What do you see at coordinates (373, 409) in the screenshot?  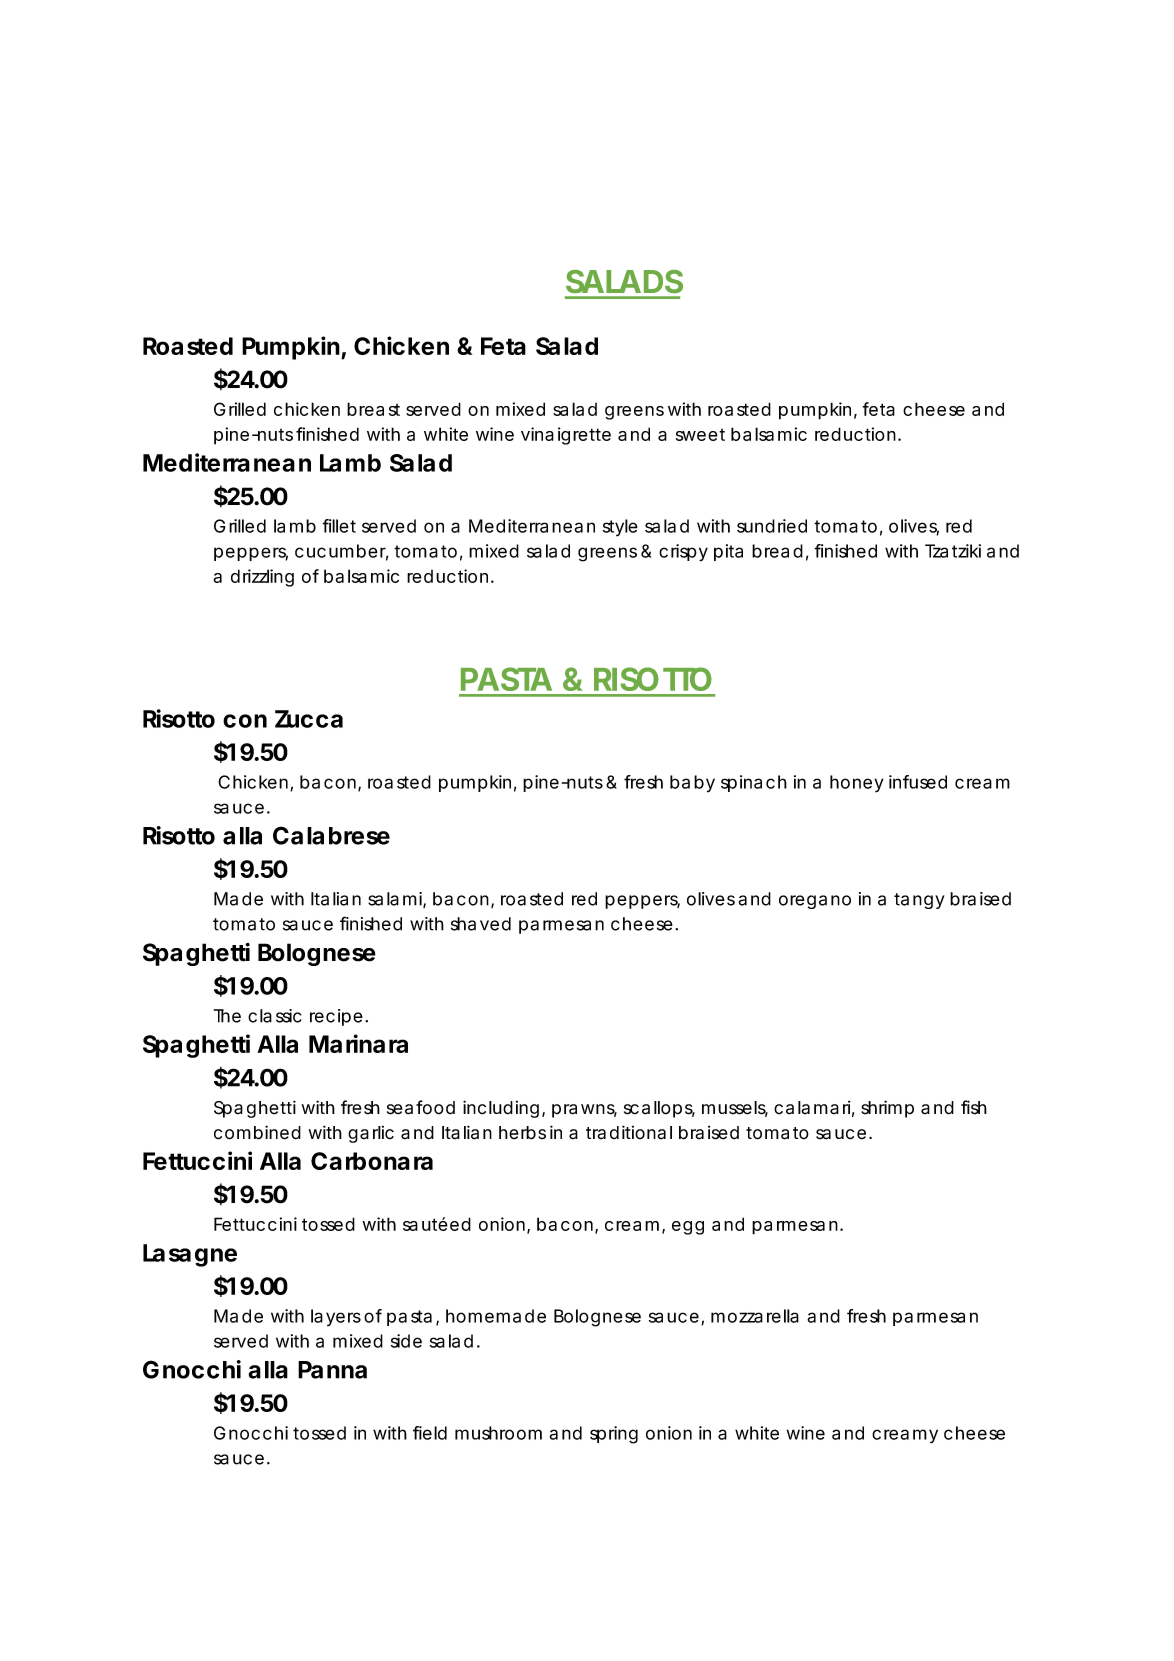 I see `breast` at bounding box center [373, 409].
